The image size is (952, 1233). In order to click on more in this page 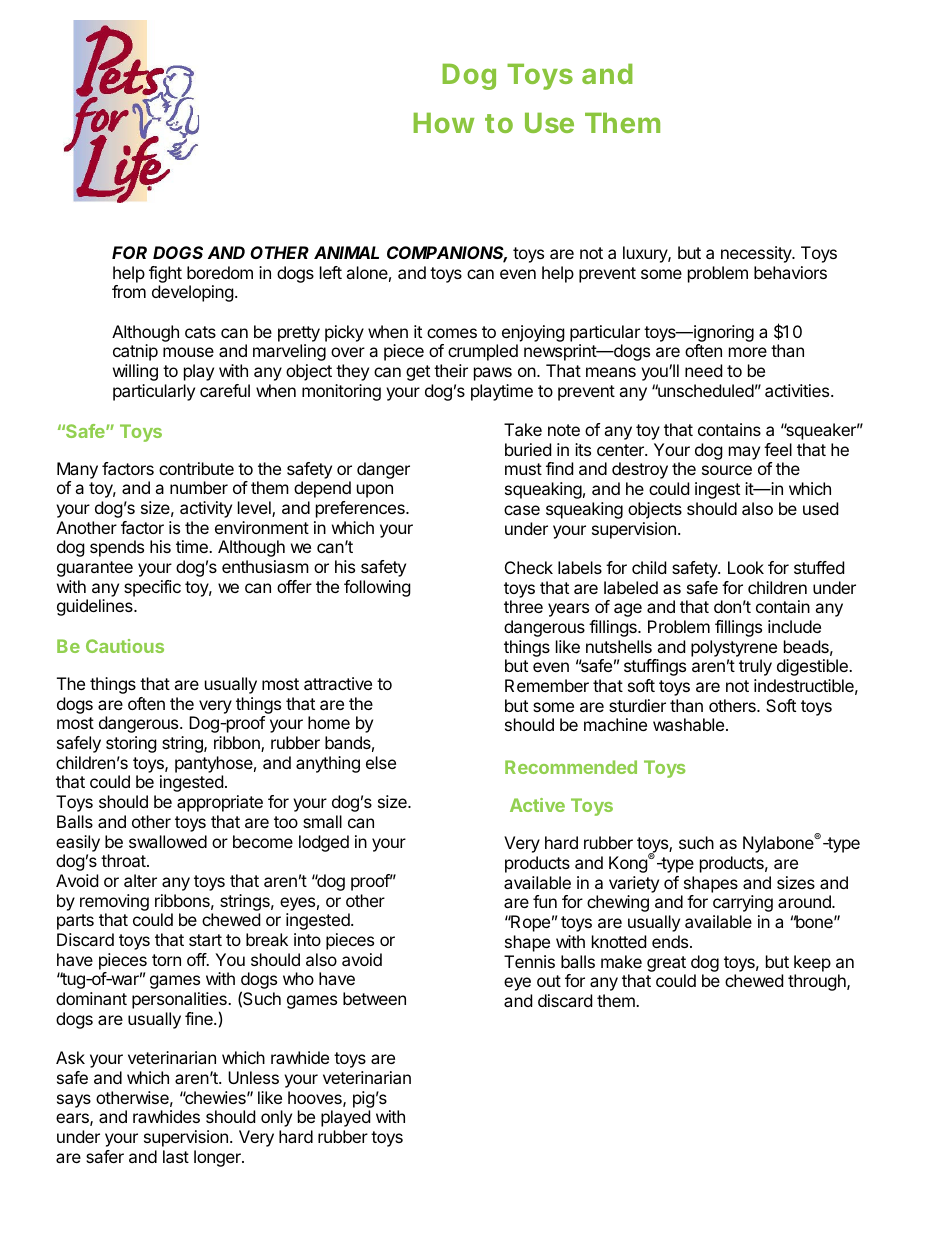, I will do `click(748, 352)`.
